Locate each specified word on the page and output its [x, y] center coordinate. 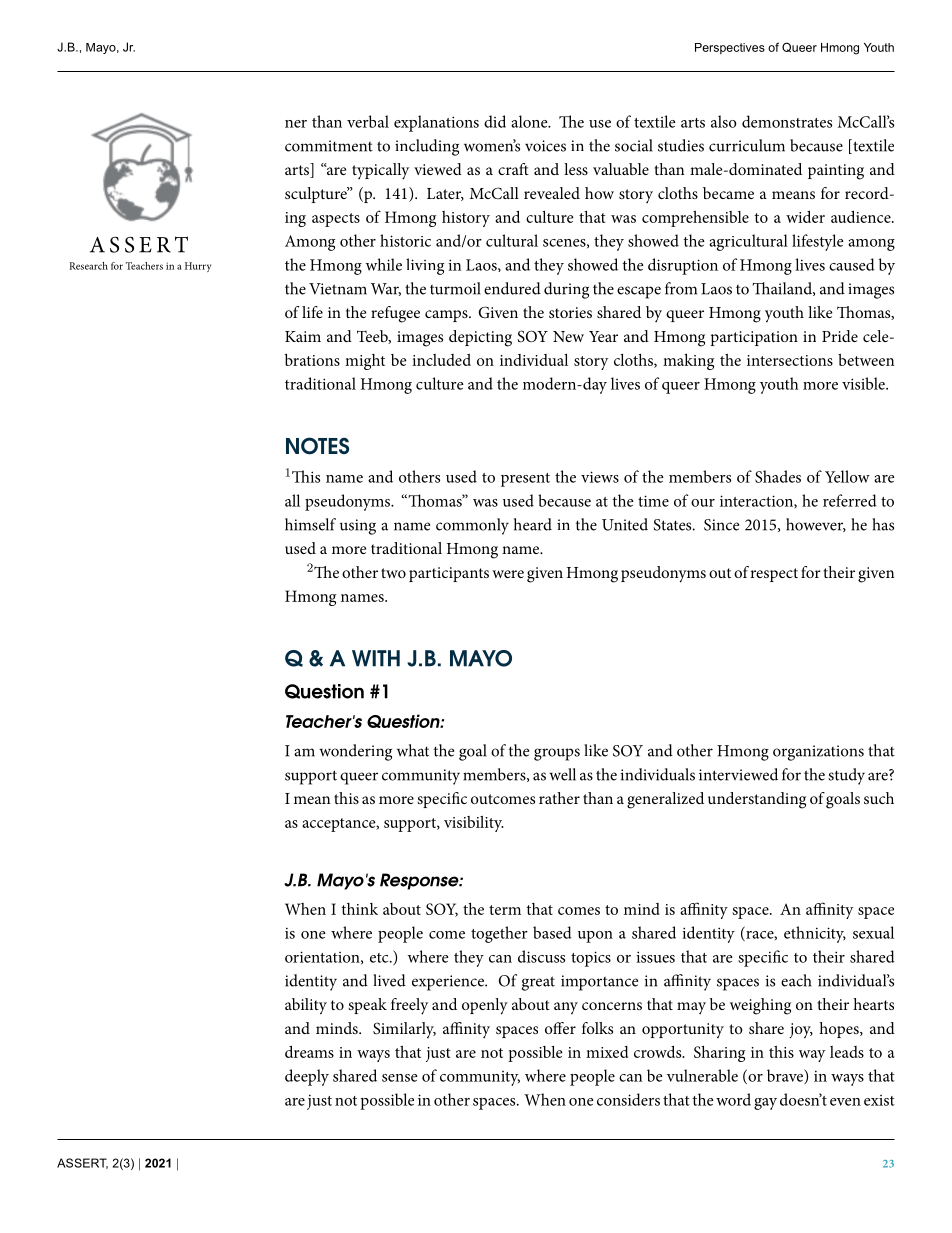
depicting [480, 338]
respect [774, 575]
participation [754, 338]
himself [310, 524]
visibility [473, 824]
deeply [307, 1077]
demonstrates [787, 121]
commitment [329, 146]
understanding [757, 800]
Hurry [198, 267]
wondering [355, 752]
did [495, 121]
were [508, 574]
